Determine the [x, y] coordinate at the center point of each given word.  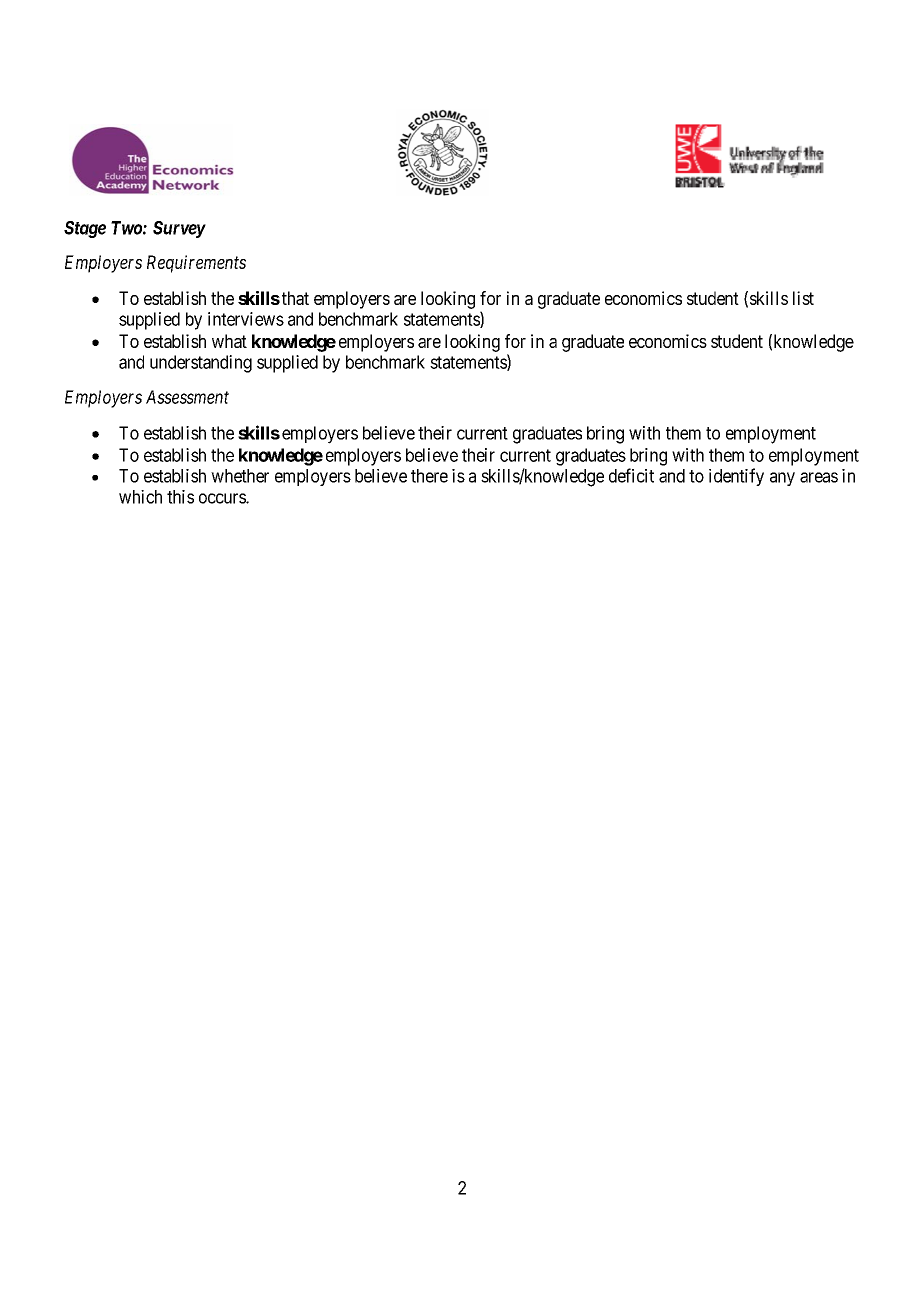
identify [736, 477]
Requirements [196, 264]
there [429, 476]
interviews [246, 319]
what [229, 341]
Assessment [187, 397]
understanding [201, 364]
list [803, 298]
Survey [179, 229]
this [180, 497]
